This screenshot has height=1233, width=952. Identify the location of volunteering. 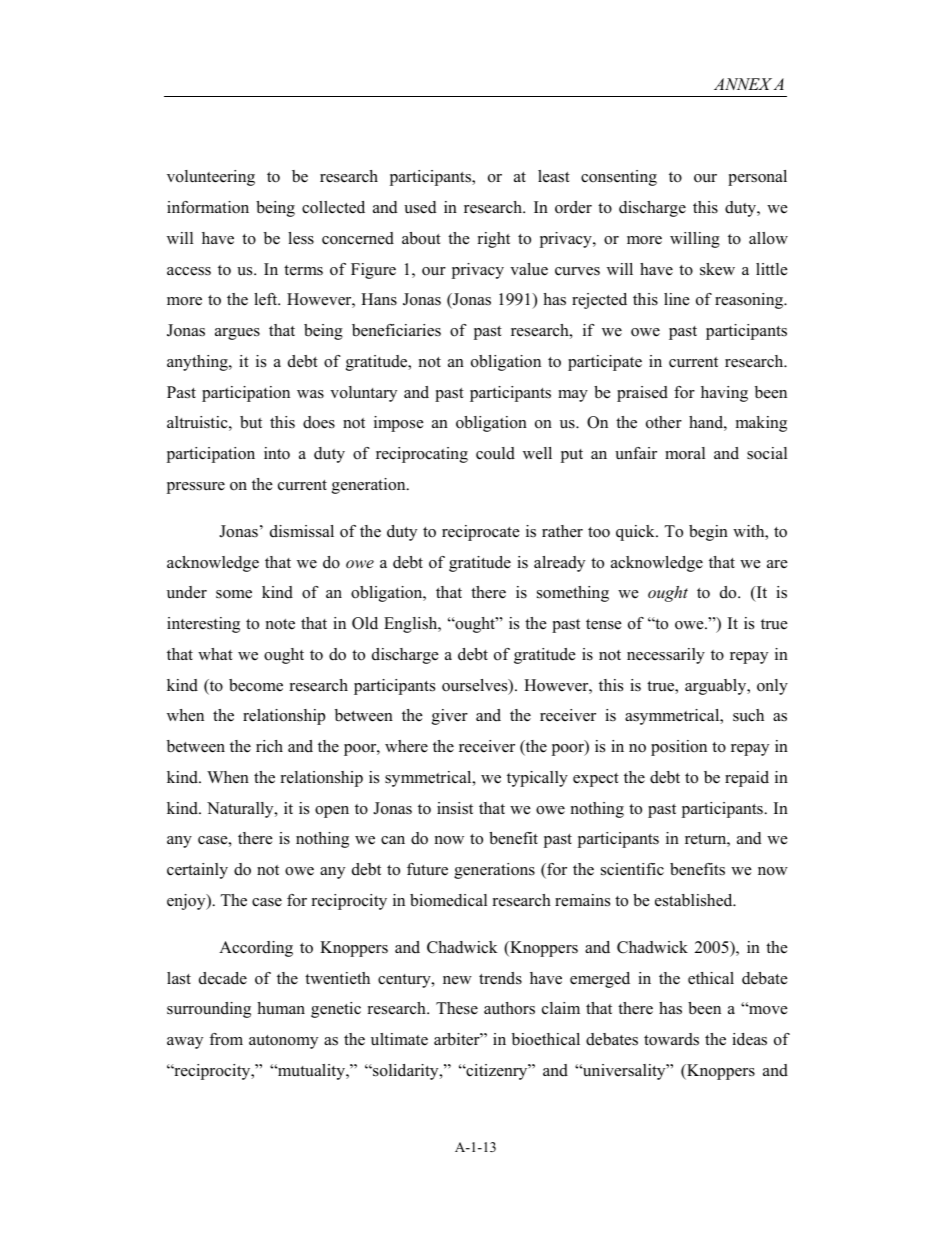
(211, 178).
